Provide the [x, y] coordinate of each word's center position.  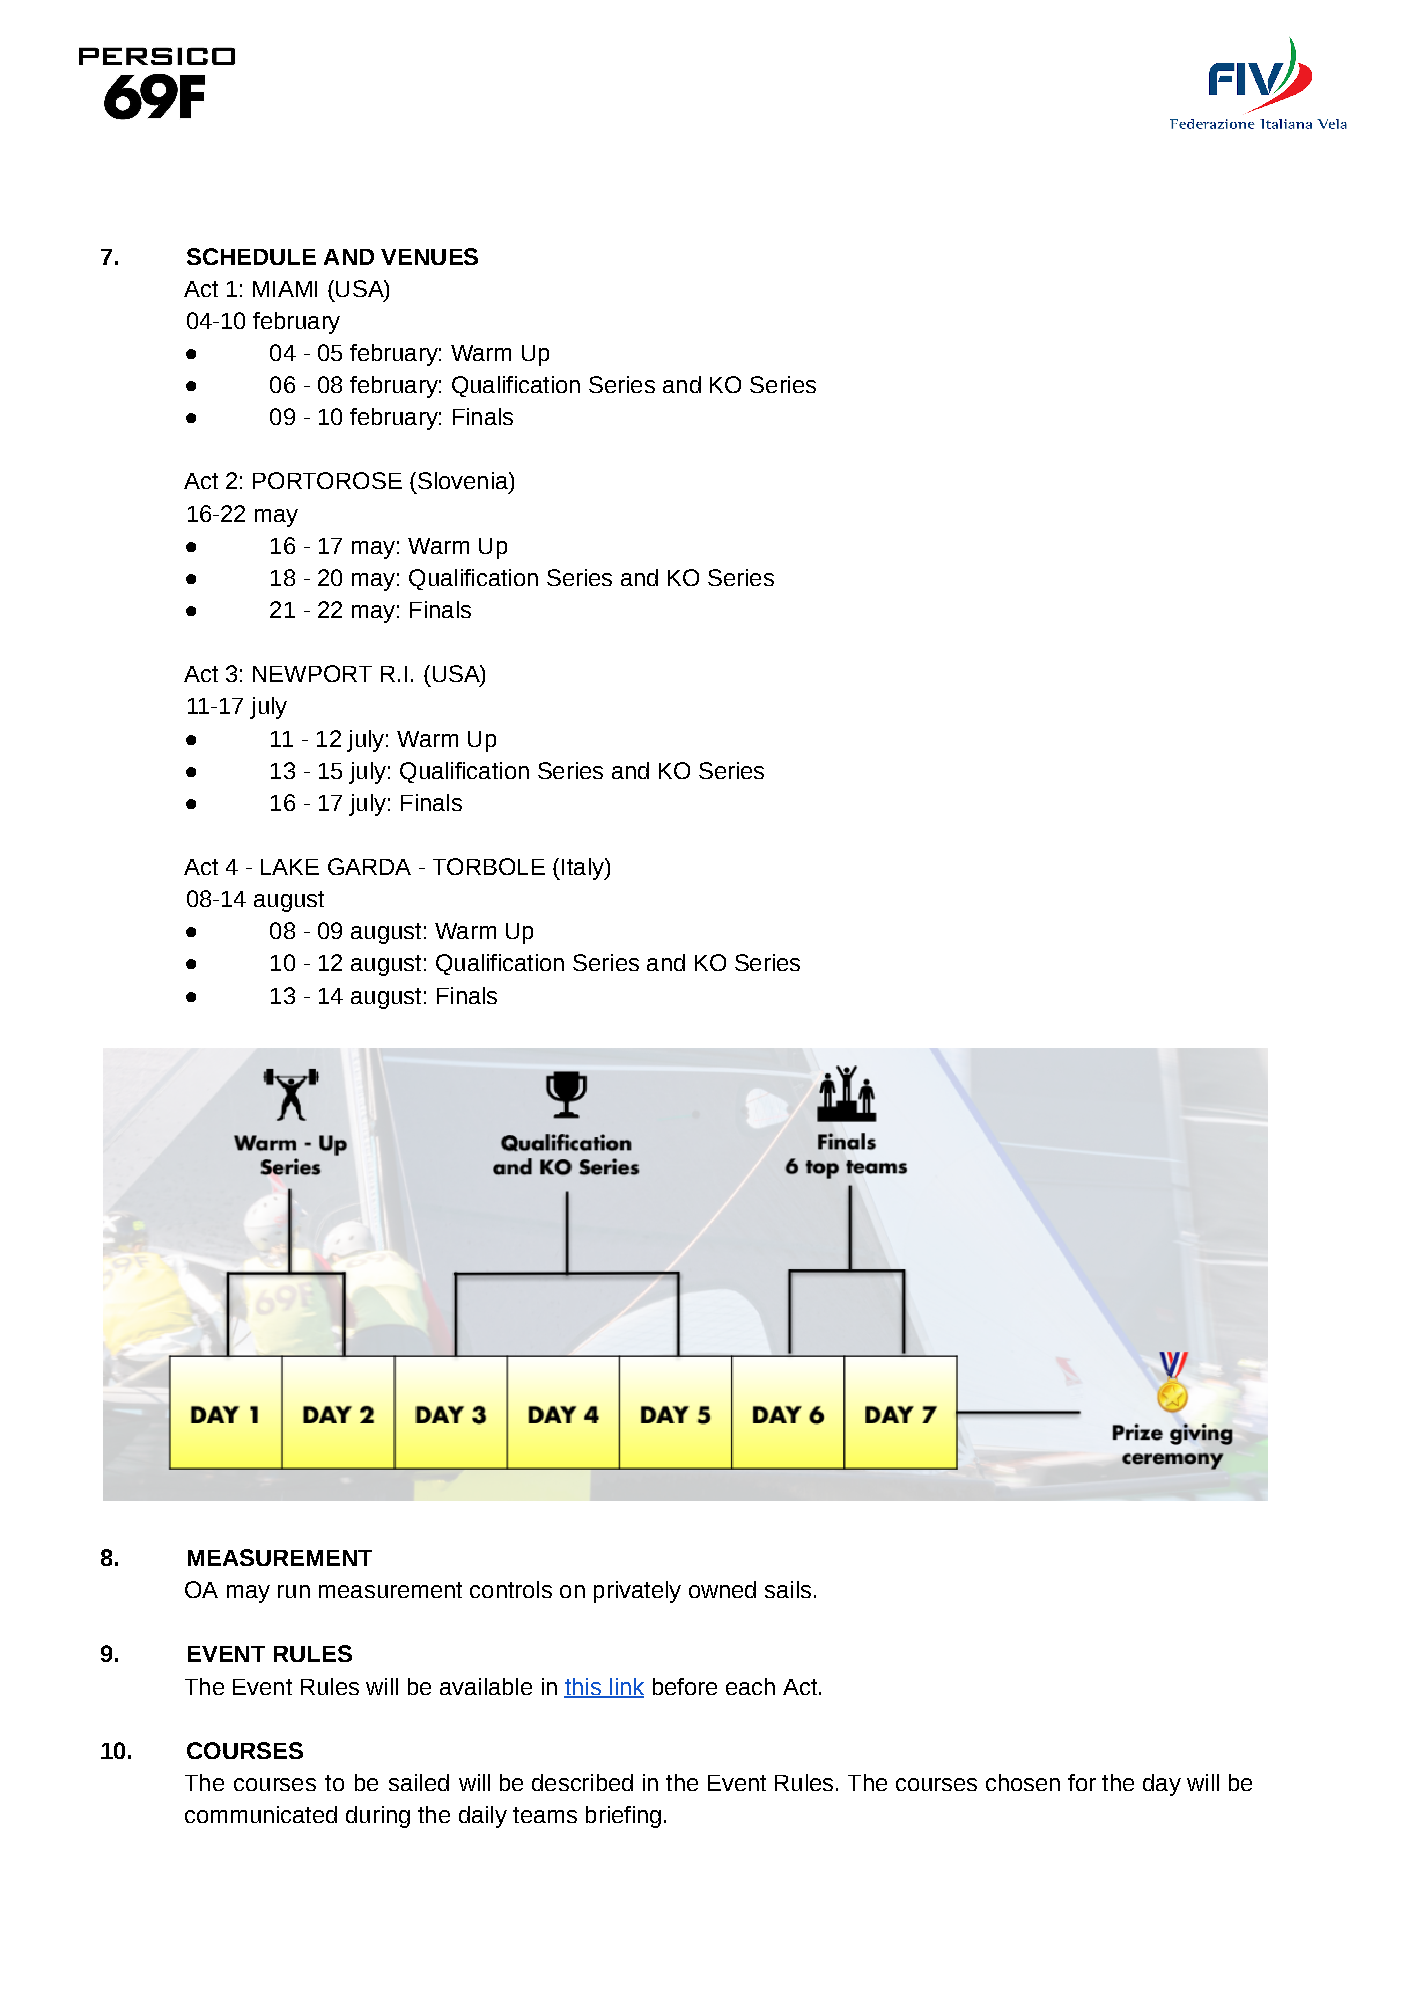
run [294, 1591]
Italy [584, 869]
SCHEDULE [251, 256]
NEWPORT [312, 673]
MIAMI [285, 289]
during [378, 1817]
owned [722, 1589]
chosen [1023, 1782]
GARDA [369, 866]
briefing [623, 1817]
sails [788, 1589]
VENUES [429, 256]
